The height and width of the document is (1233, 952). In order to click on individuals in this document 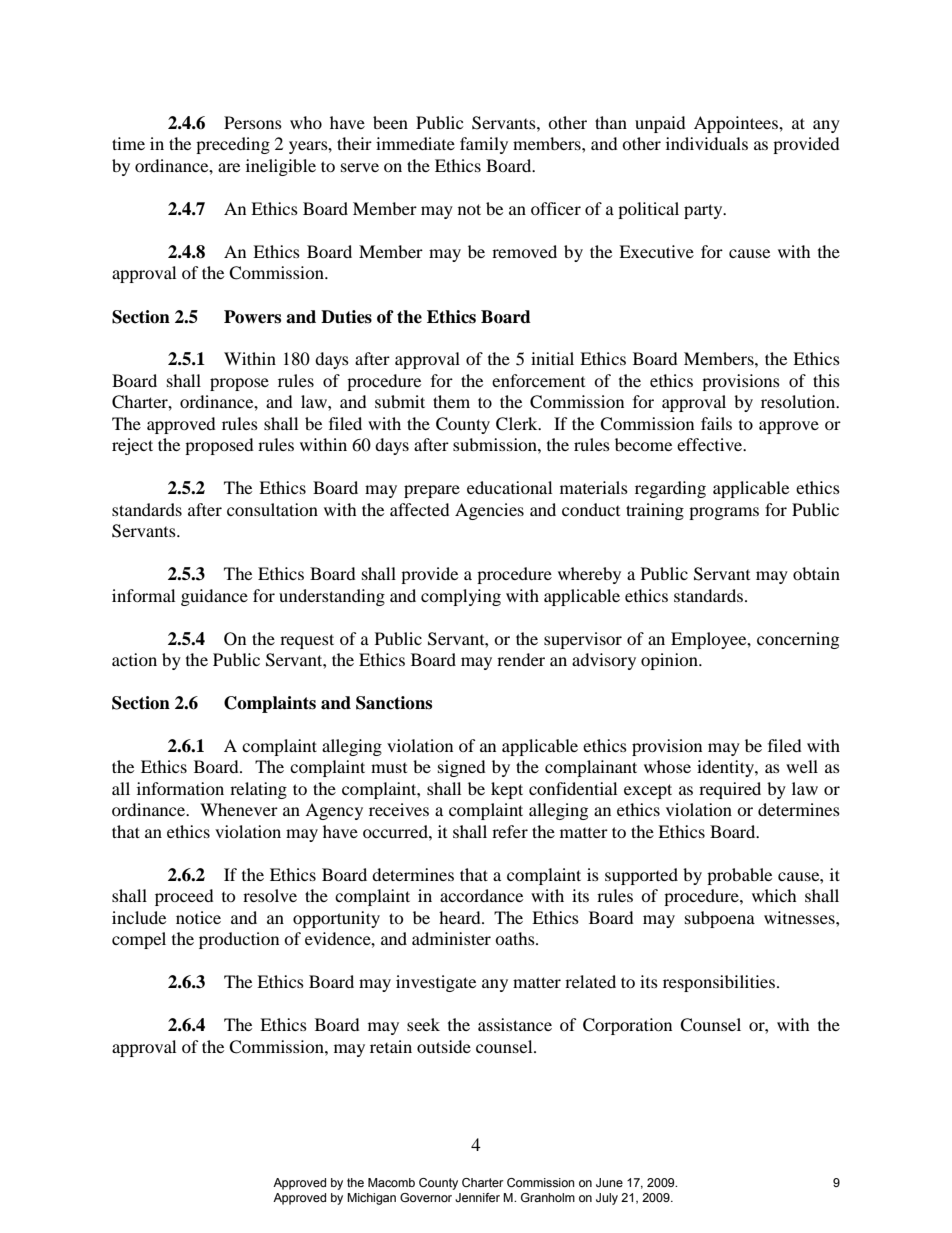, I will do `click(707, 143)`.
